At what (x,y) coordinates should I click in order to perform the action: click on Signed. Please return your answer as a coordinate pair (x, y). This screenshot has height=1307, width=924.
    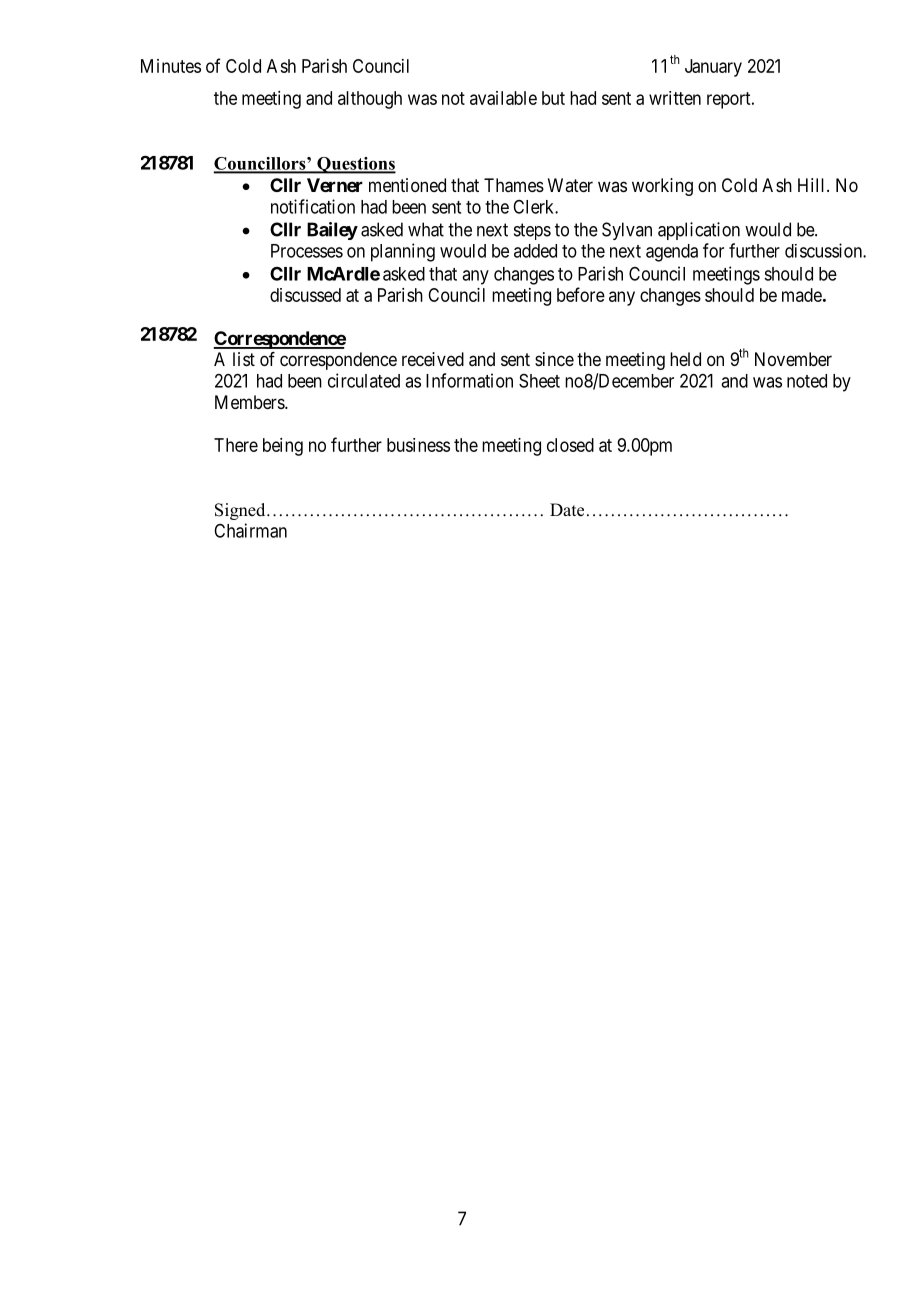
    Looking at the image, I should click on (241, 511).
